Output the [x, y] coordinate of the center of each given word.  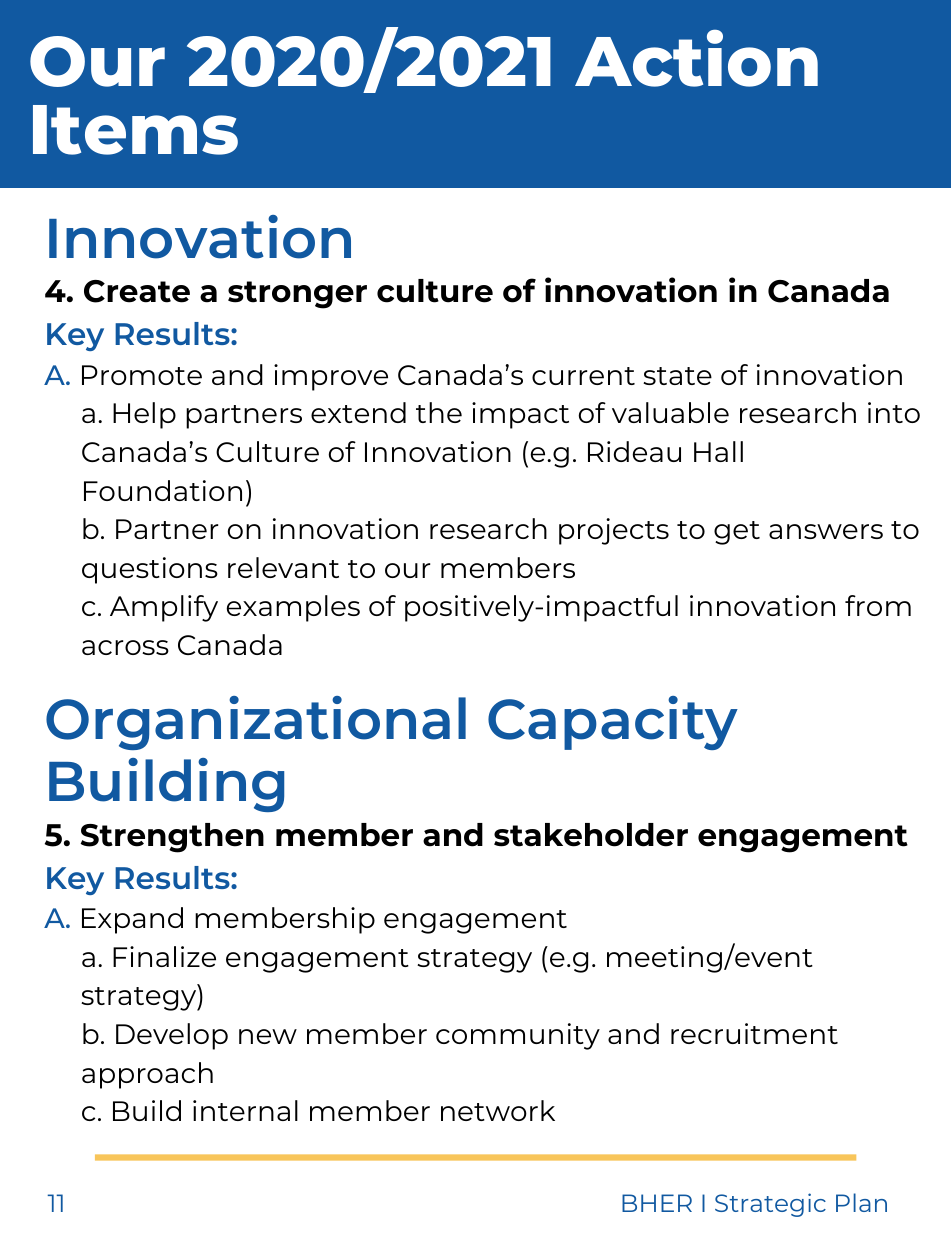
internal [245, 1110]
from [878, 605]
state [677, 376]
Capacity [613, 723]
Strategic [770, 1205]
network [498, 1110]
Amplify [164, 608]
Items [135, 130]
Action [696, 58]
